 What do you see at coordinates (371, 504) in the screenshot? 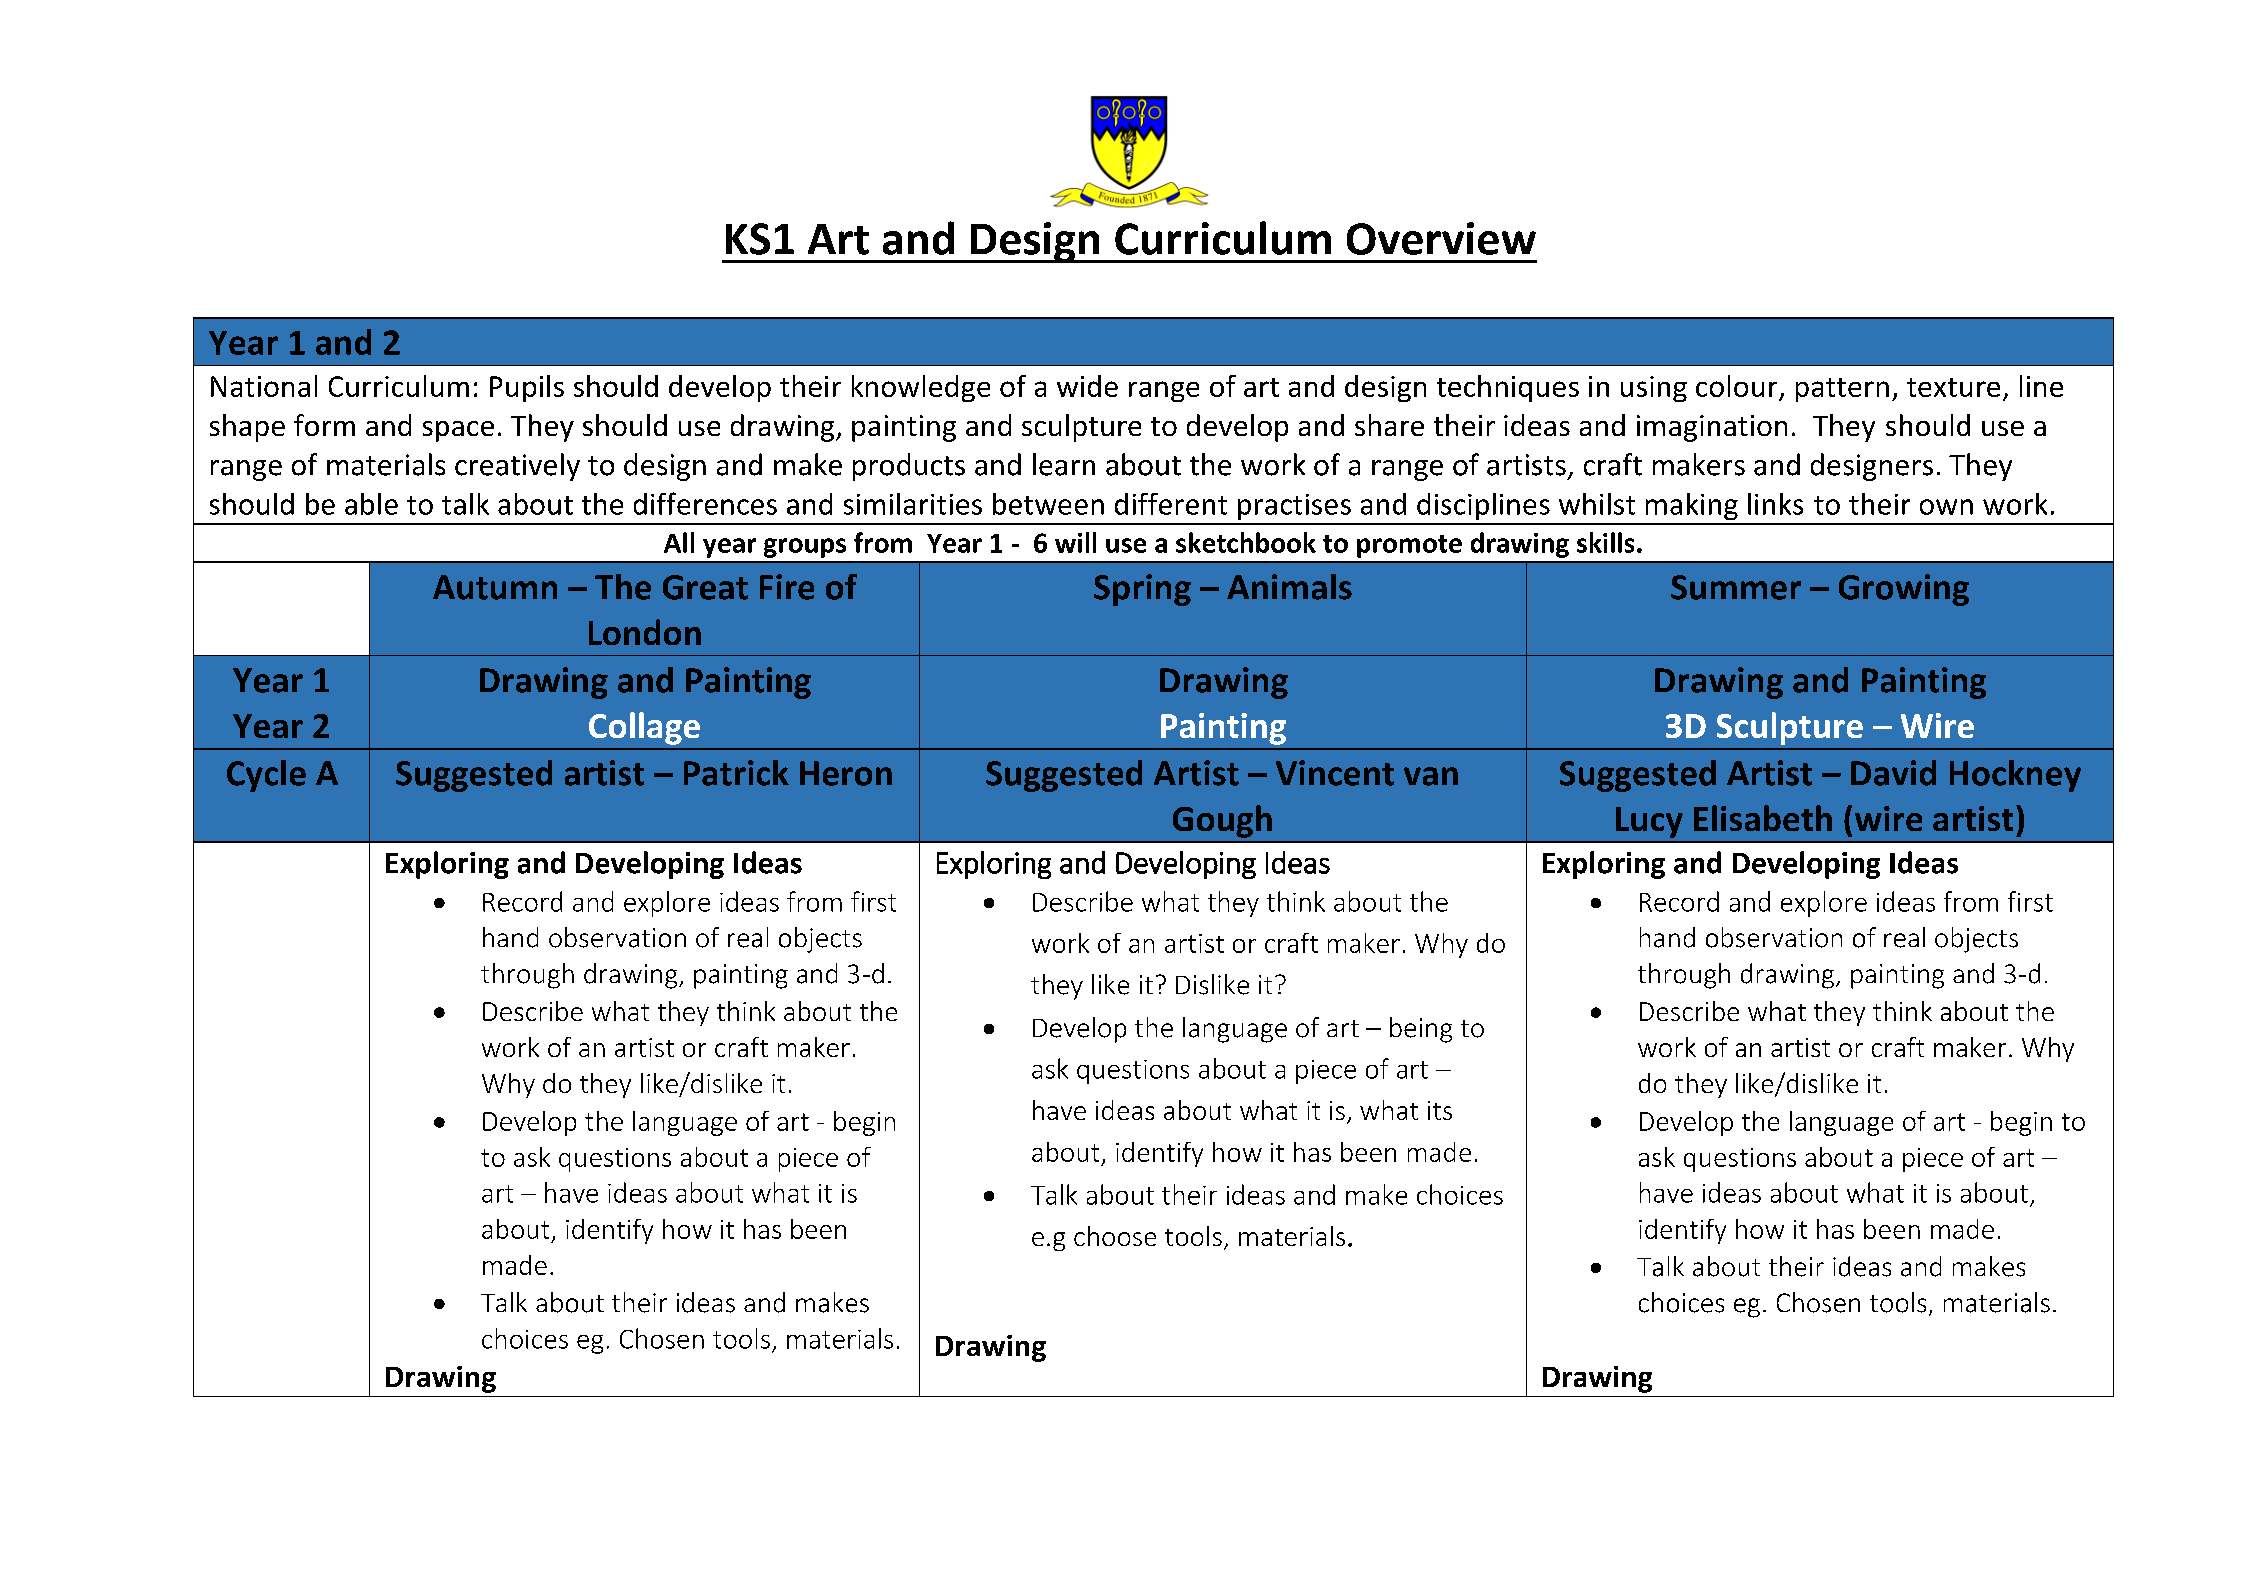
I see `able` at bounding box center [371, 504].
